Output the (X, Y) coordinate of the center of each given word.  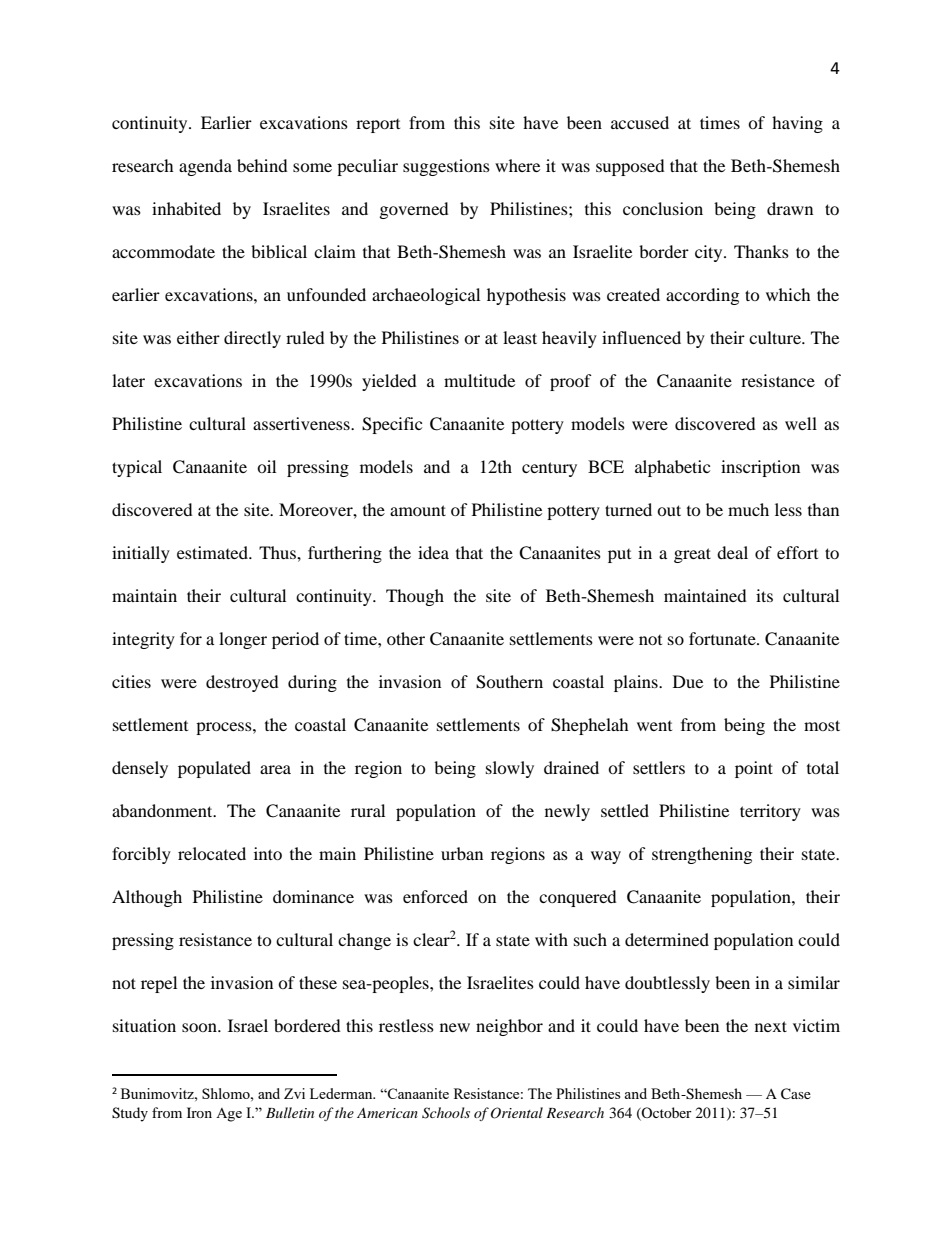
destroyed (242, 683)
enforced (435, 896)
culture (776, 337)
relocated (212, 853)
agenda (205, 167)
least (520, 337)
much (748, 509)
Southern (509, 682)
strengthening (702, 855)
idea (433, 552)
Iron (199, 1112)
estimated (214, 552)
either (198, 337)
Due (688, 681)
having (797, 124)
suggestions (446, 167)
